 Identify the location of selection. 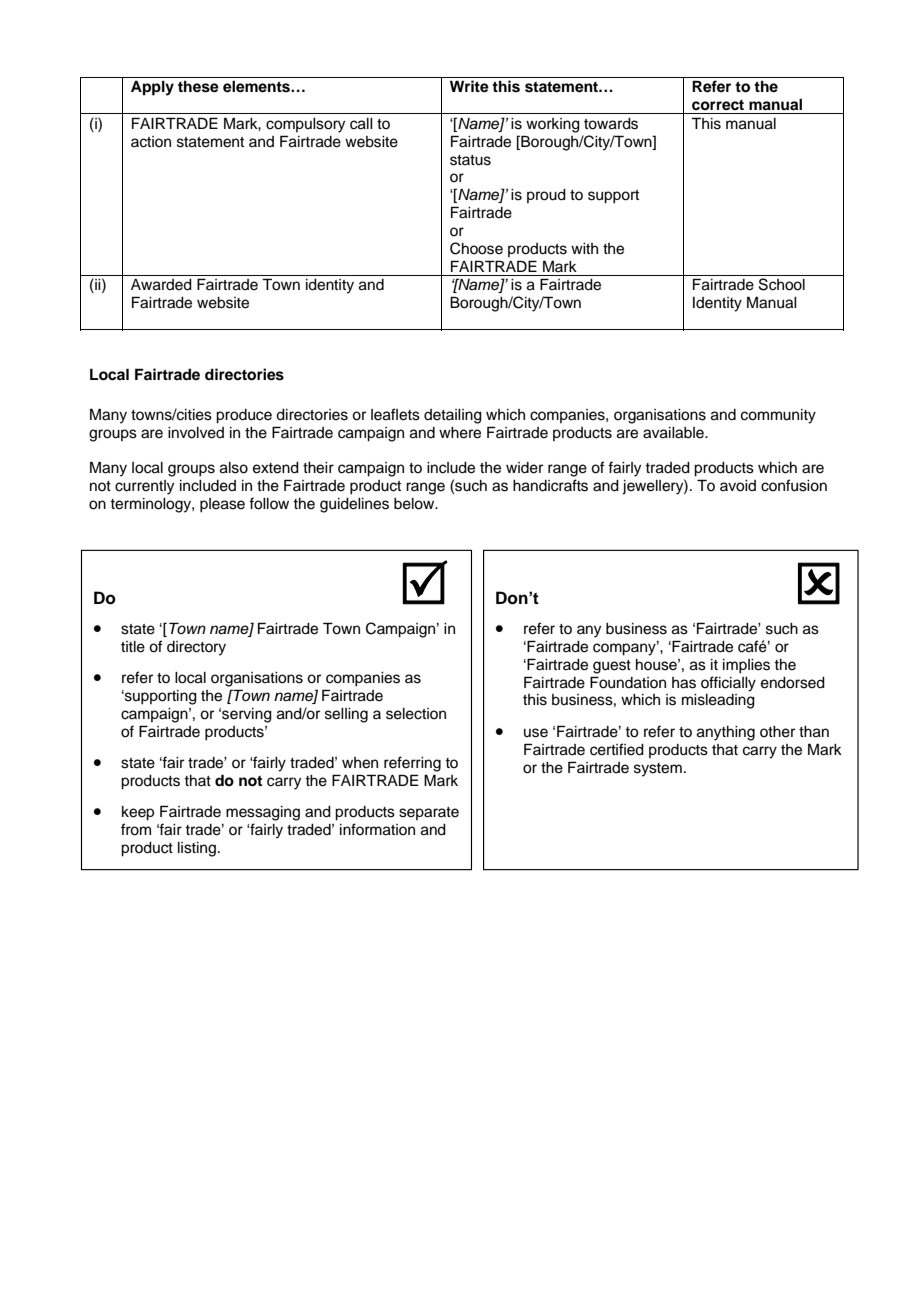
(416, 714).
